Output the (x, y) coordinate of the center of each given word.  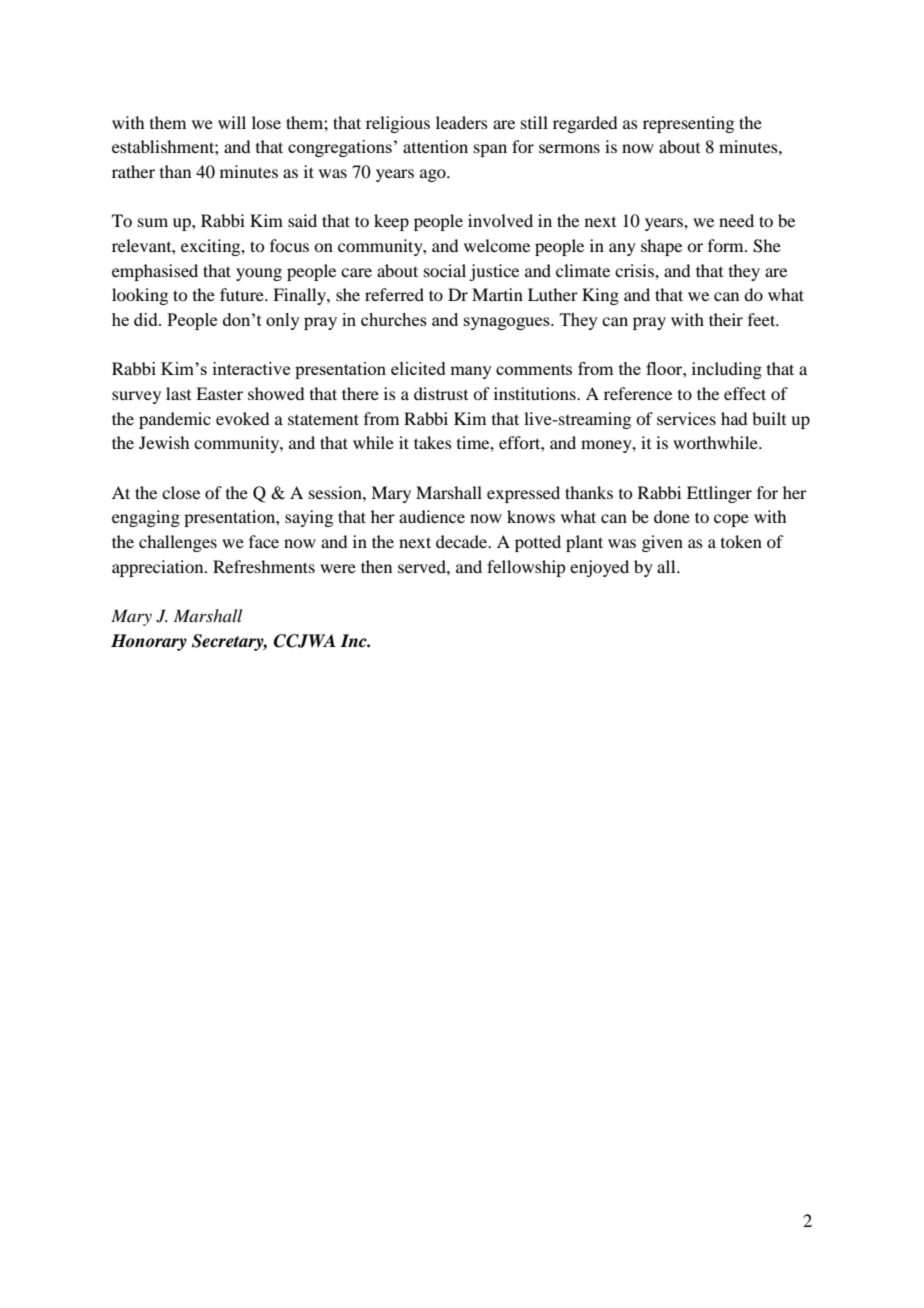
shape (661, 247)
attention (435, 146)
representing (688, 124)
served (423, 566)
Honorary (149, 642)
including (727, 370)
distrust (441, 393)
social (445, 270)
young (259, 274)
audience (432, 516)
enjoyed (599, 568)
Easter (219, 393)
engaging (146, 518)
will (232, 122)
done (672, 516)
